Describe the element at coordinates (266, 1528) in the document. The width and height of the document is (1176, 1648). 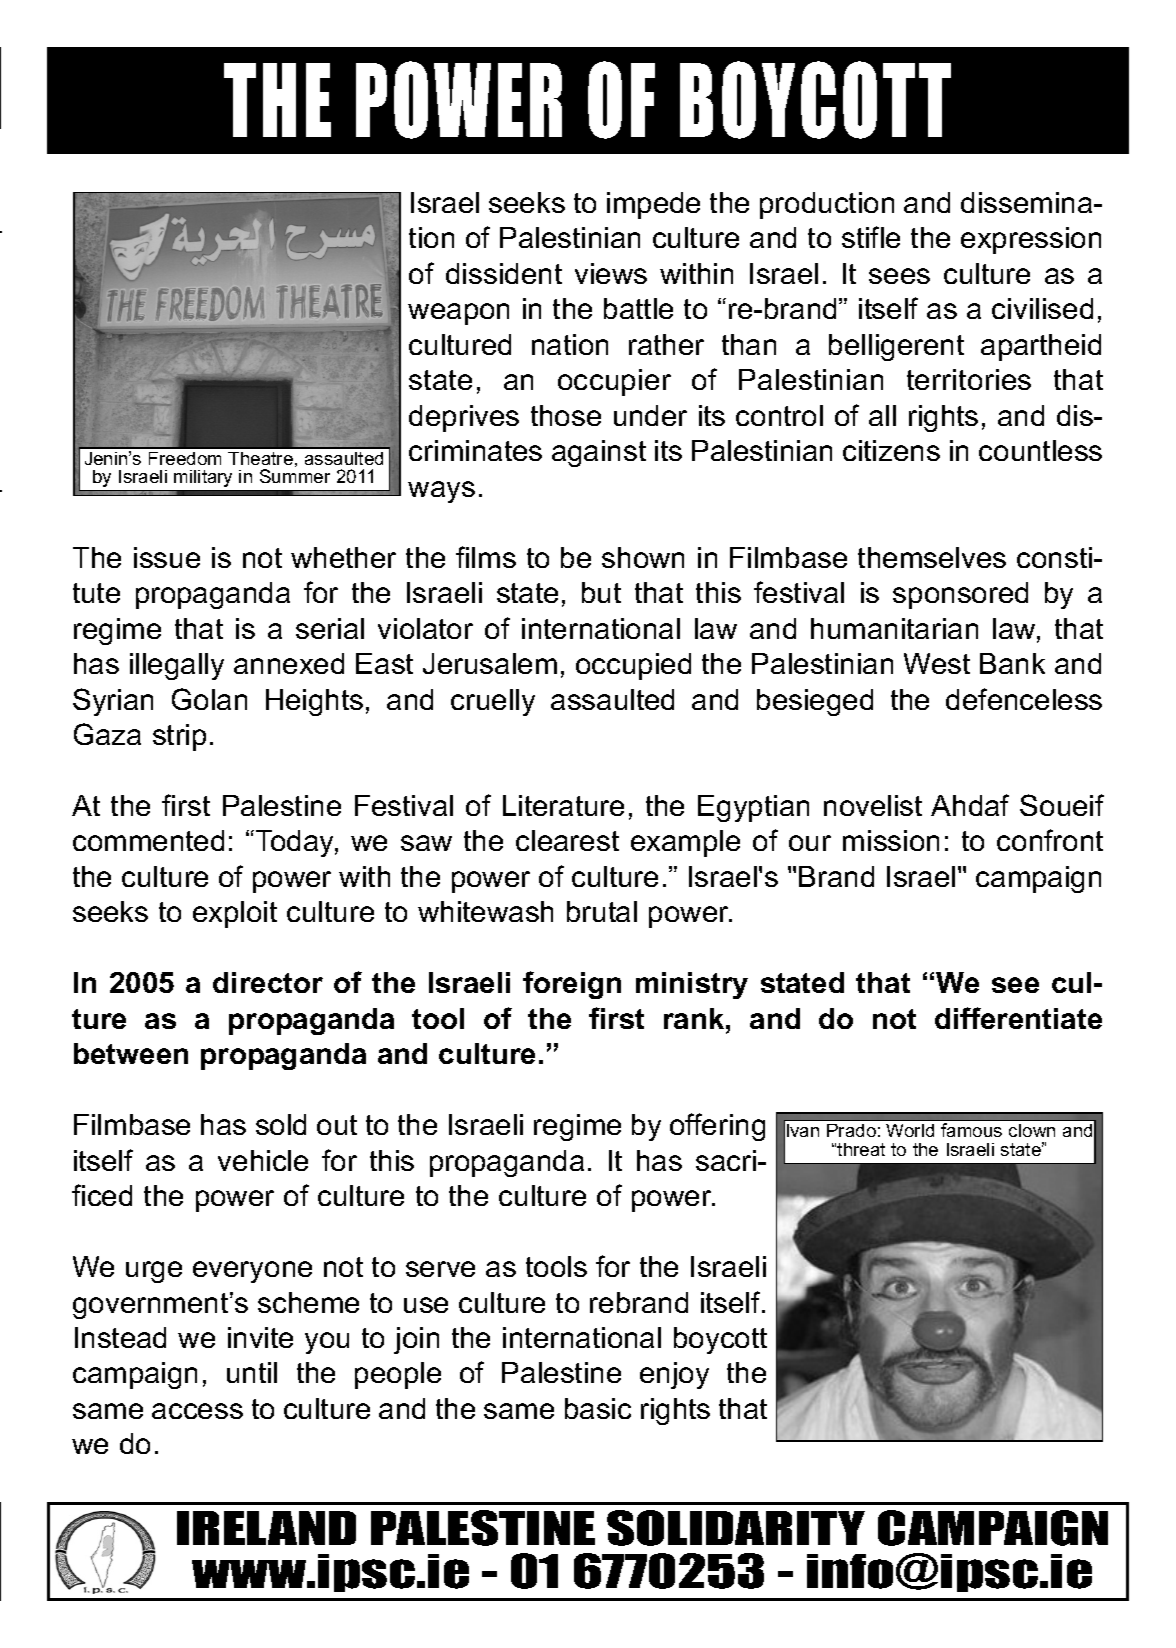
I see `IRELAND` at that location.
